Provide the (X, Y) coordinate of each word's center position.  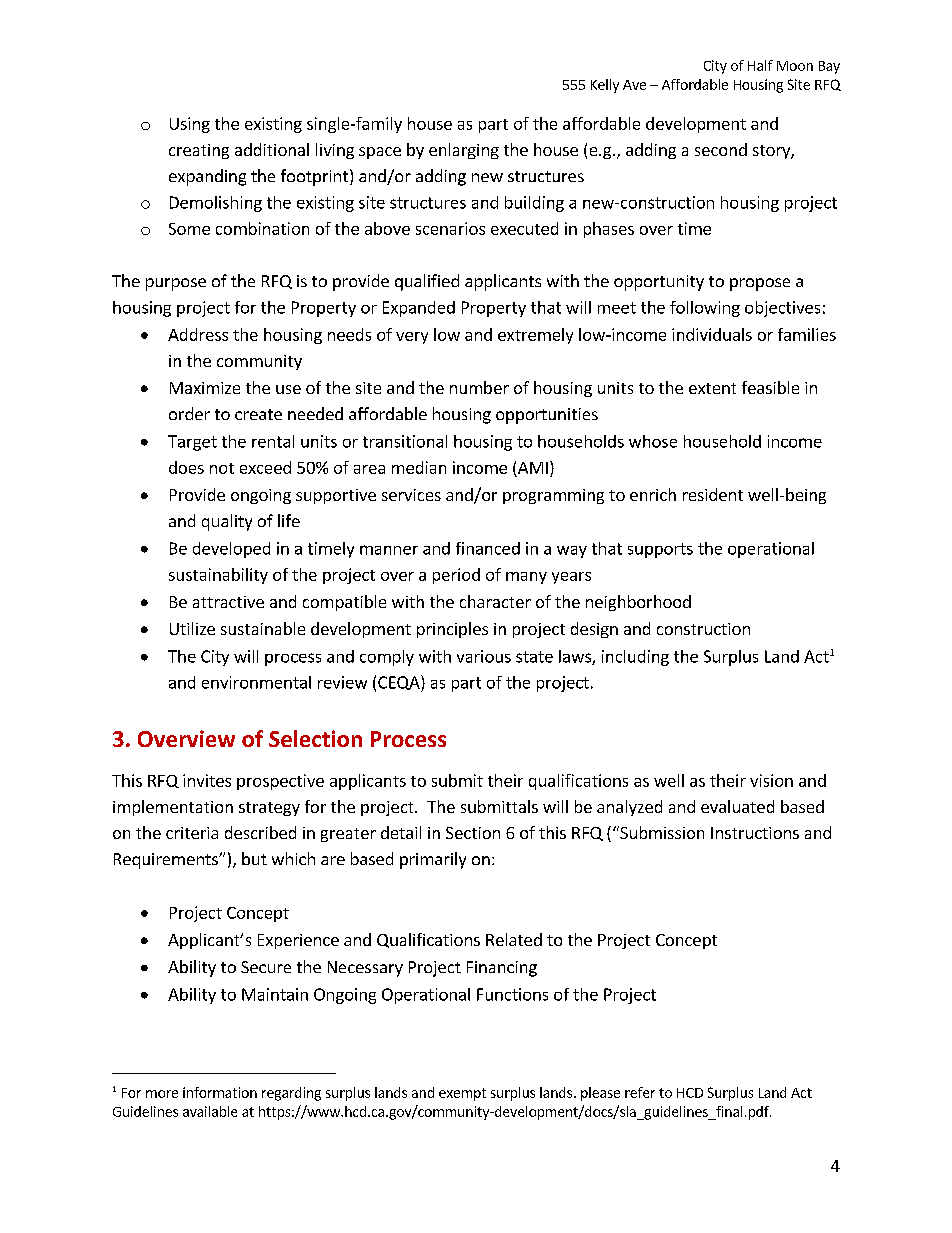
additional (272, 149)
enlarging (464, 151)
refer (640, 1092)
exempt (462, 1094)
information (220, 1092)
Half (760, 65)
